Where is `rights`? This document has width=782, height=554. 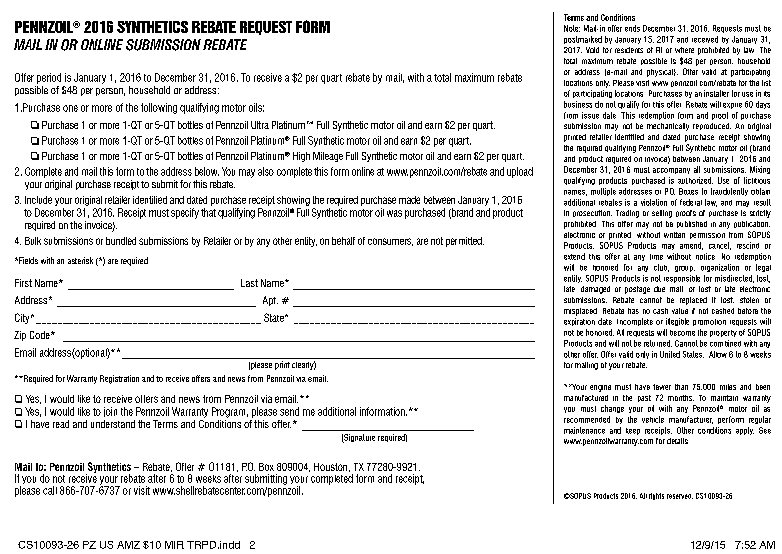 rights is located at coordinates (656, 496).
